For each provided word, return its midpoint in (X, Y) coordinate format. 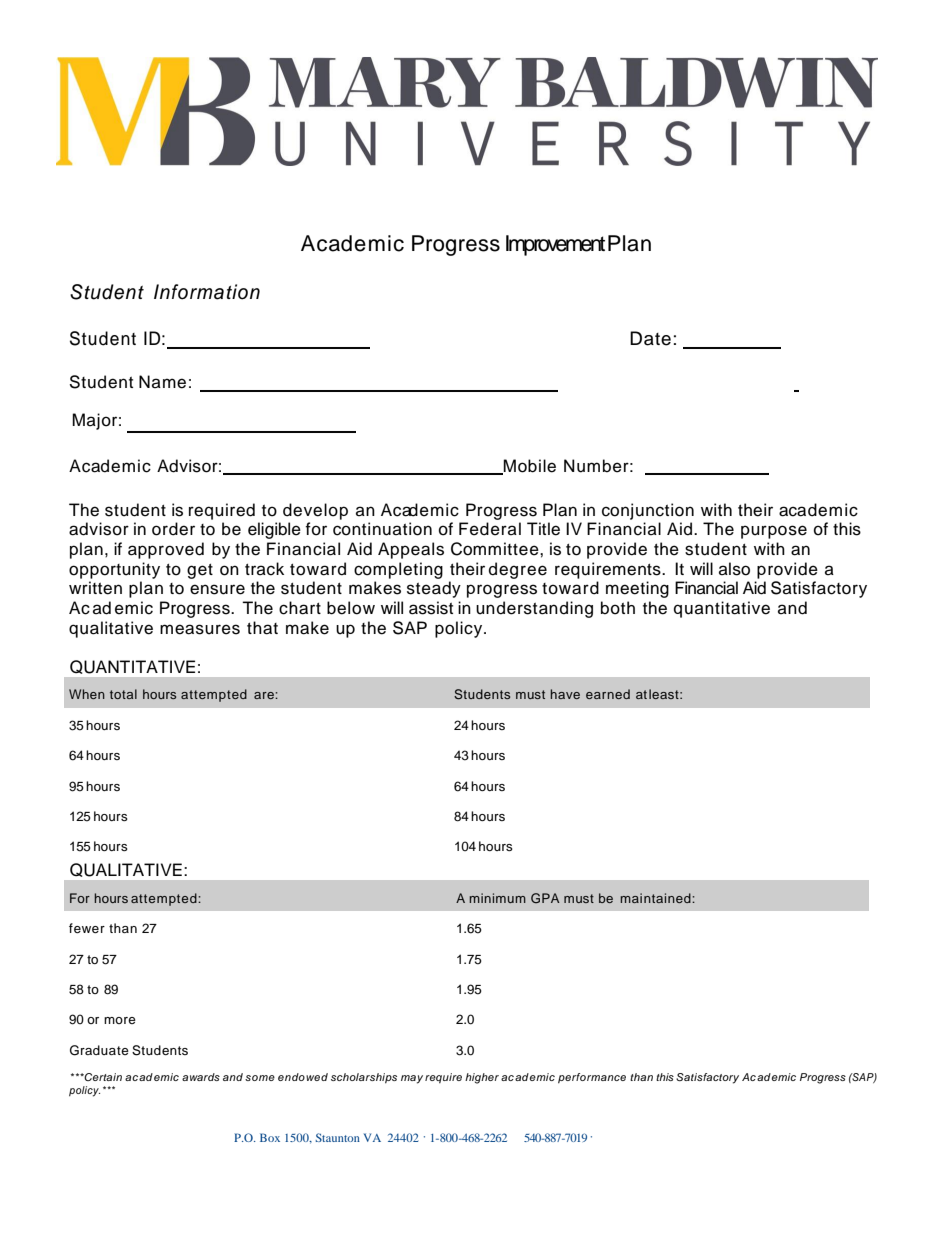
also (734, 569)
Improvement (555, 245)
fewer (87, 928)
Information (207, 292)
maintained (656, 898)
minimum (497, 898)
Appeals (411, 550)
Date (650, 338)
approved (166, 550)
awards (201, 1077)
